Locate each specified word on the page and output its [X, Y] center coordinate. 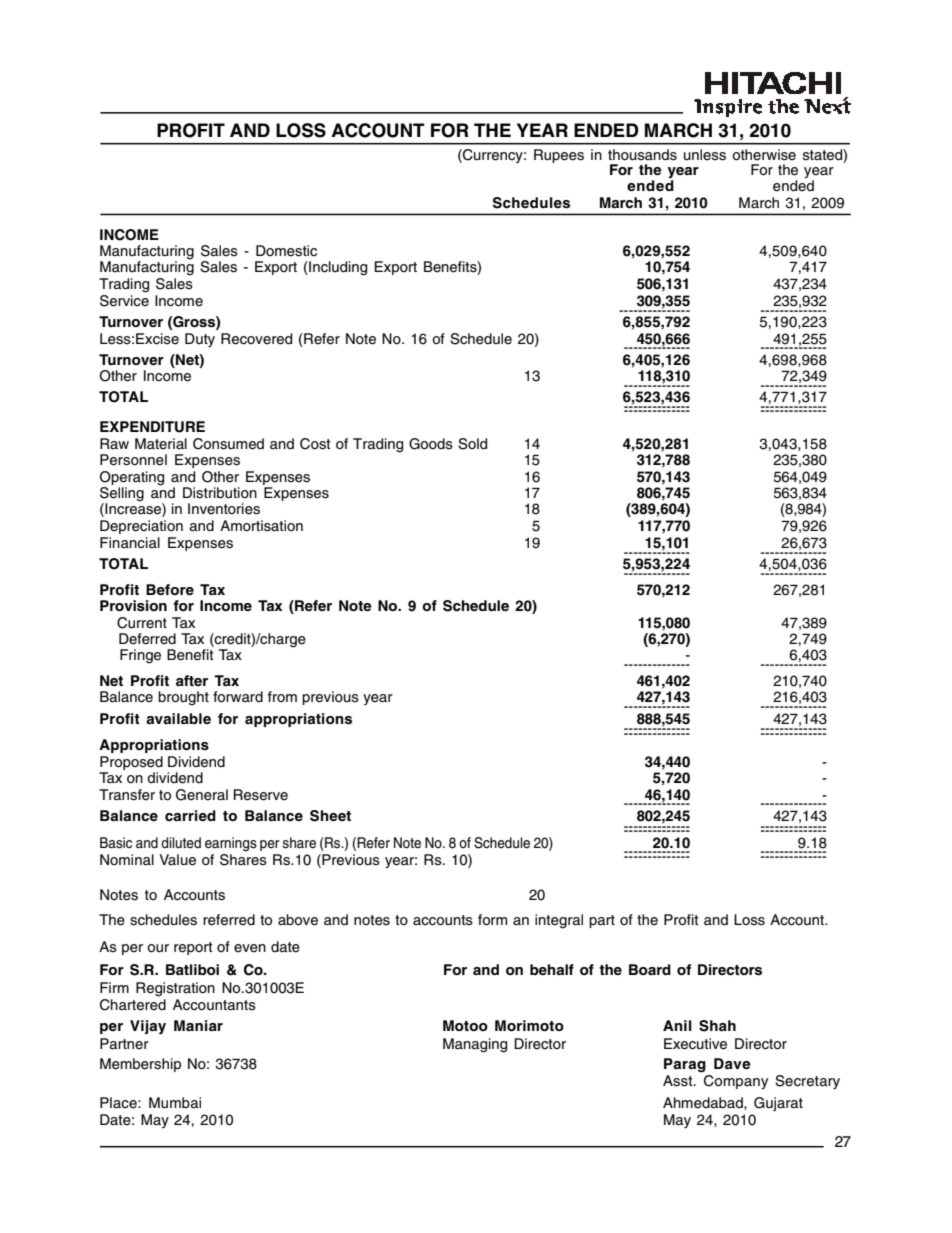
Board [650, 969]
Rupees [559, 156]
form [492, 920]
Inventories [224, 509]
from [282, 696]
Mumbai [175, 1103]
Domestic [286, 251]
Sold [472, 444]
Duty [200, 340]
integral [559, 921]
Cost [315, 444]
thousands [642, 155]
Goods [431, 444]
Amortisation [261, 526]
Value [177, 860]
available [178, 718]
